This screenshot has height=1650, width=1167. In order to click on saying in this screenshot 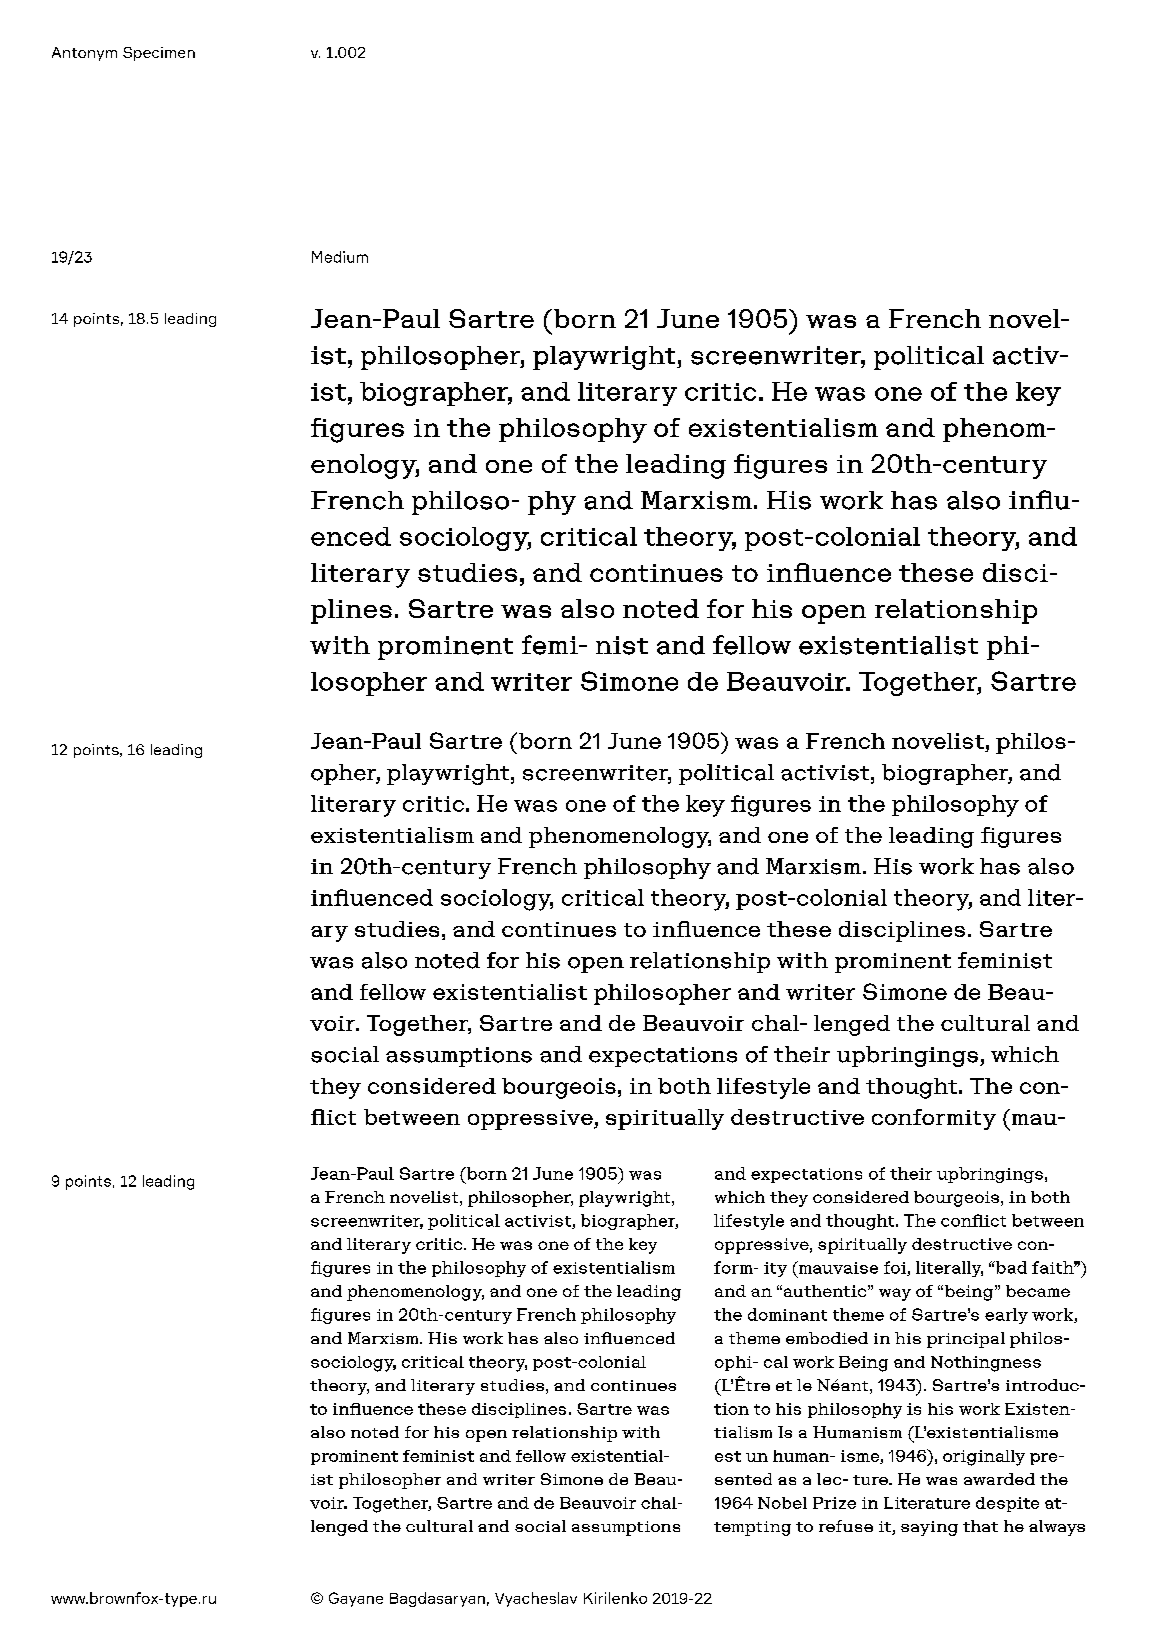, I will do `click(929, 1528)`.
